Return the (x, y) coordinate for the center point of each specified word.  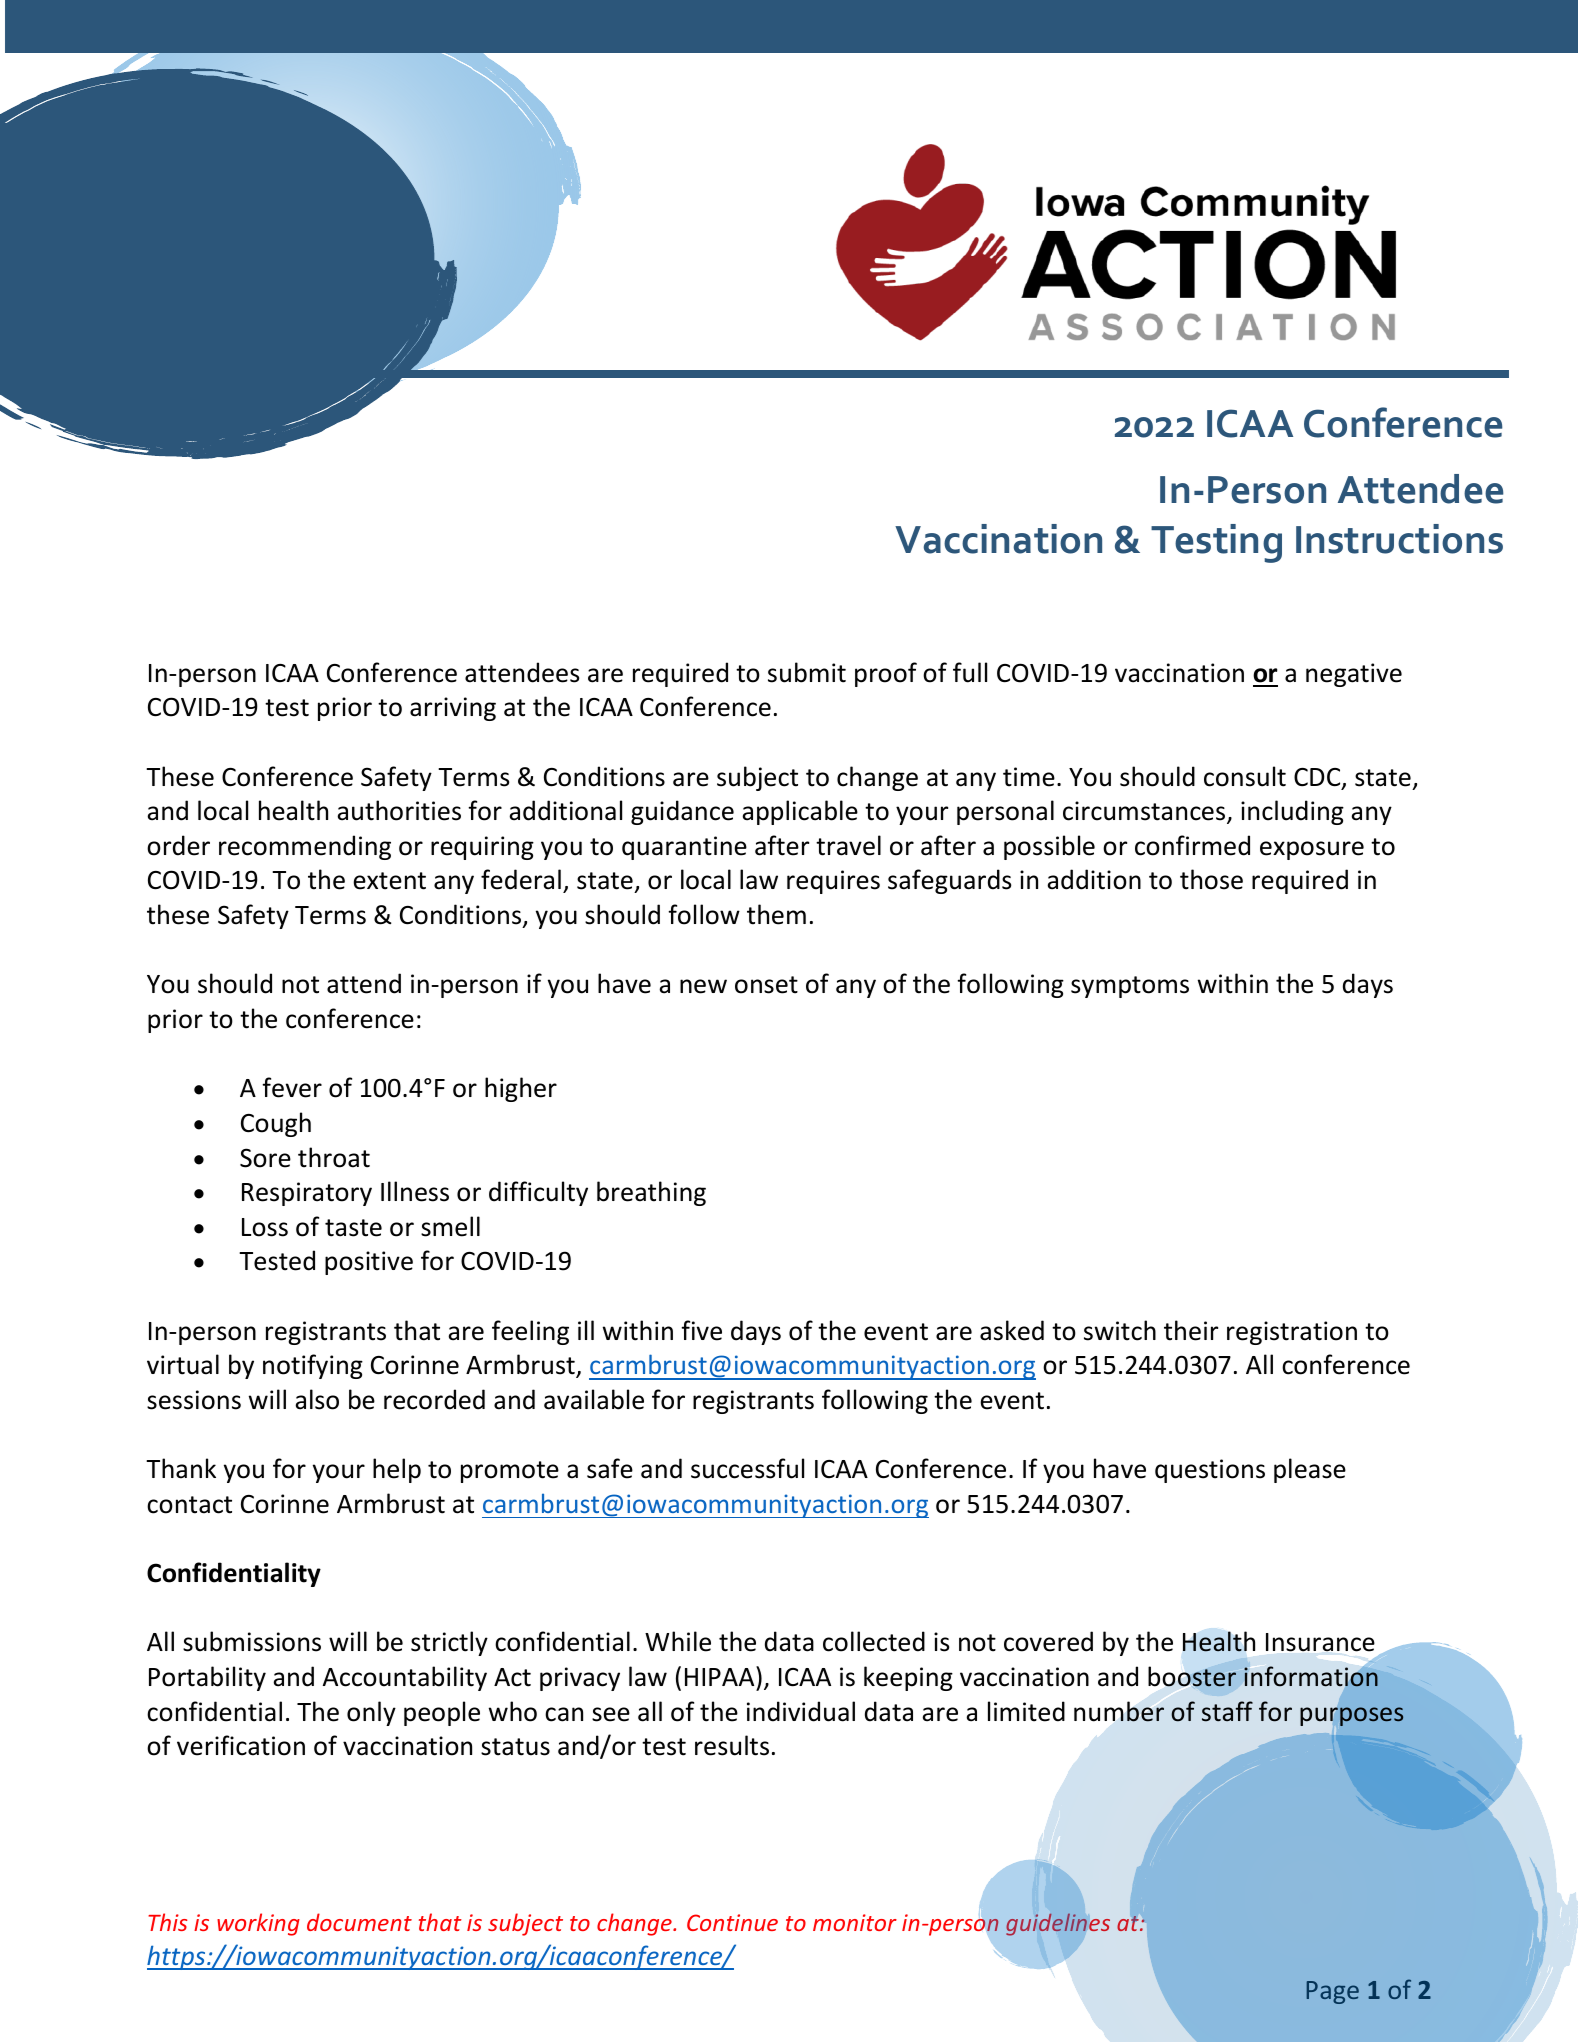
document (359, 1922)
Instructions (1399, 539)
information (1311, 1676)
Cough (276, 1124)
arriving (453, 709)
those (1211, 879)
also (317, 1399)
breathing (651, 1193)
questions (1210, 1471)
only (371, 1713)
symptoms (1130, 987)
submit (807, 672)
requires (833, 882)
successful (747, 1468)
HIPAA (721, 1676)
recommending (305, 847)
